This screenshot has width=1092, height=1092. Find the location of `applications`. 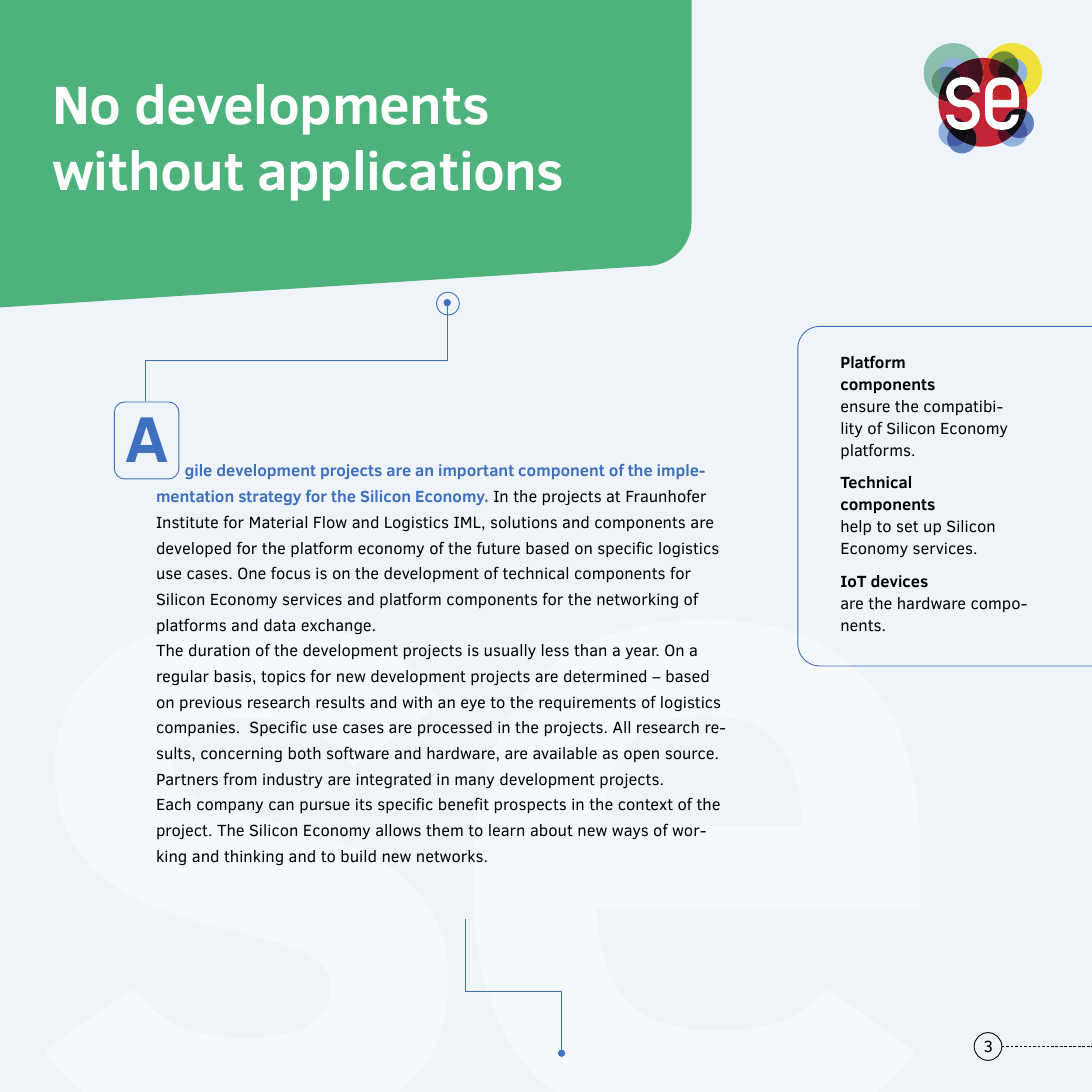

applications is located at coordinates (410, 175).
